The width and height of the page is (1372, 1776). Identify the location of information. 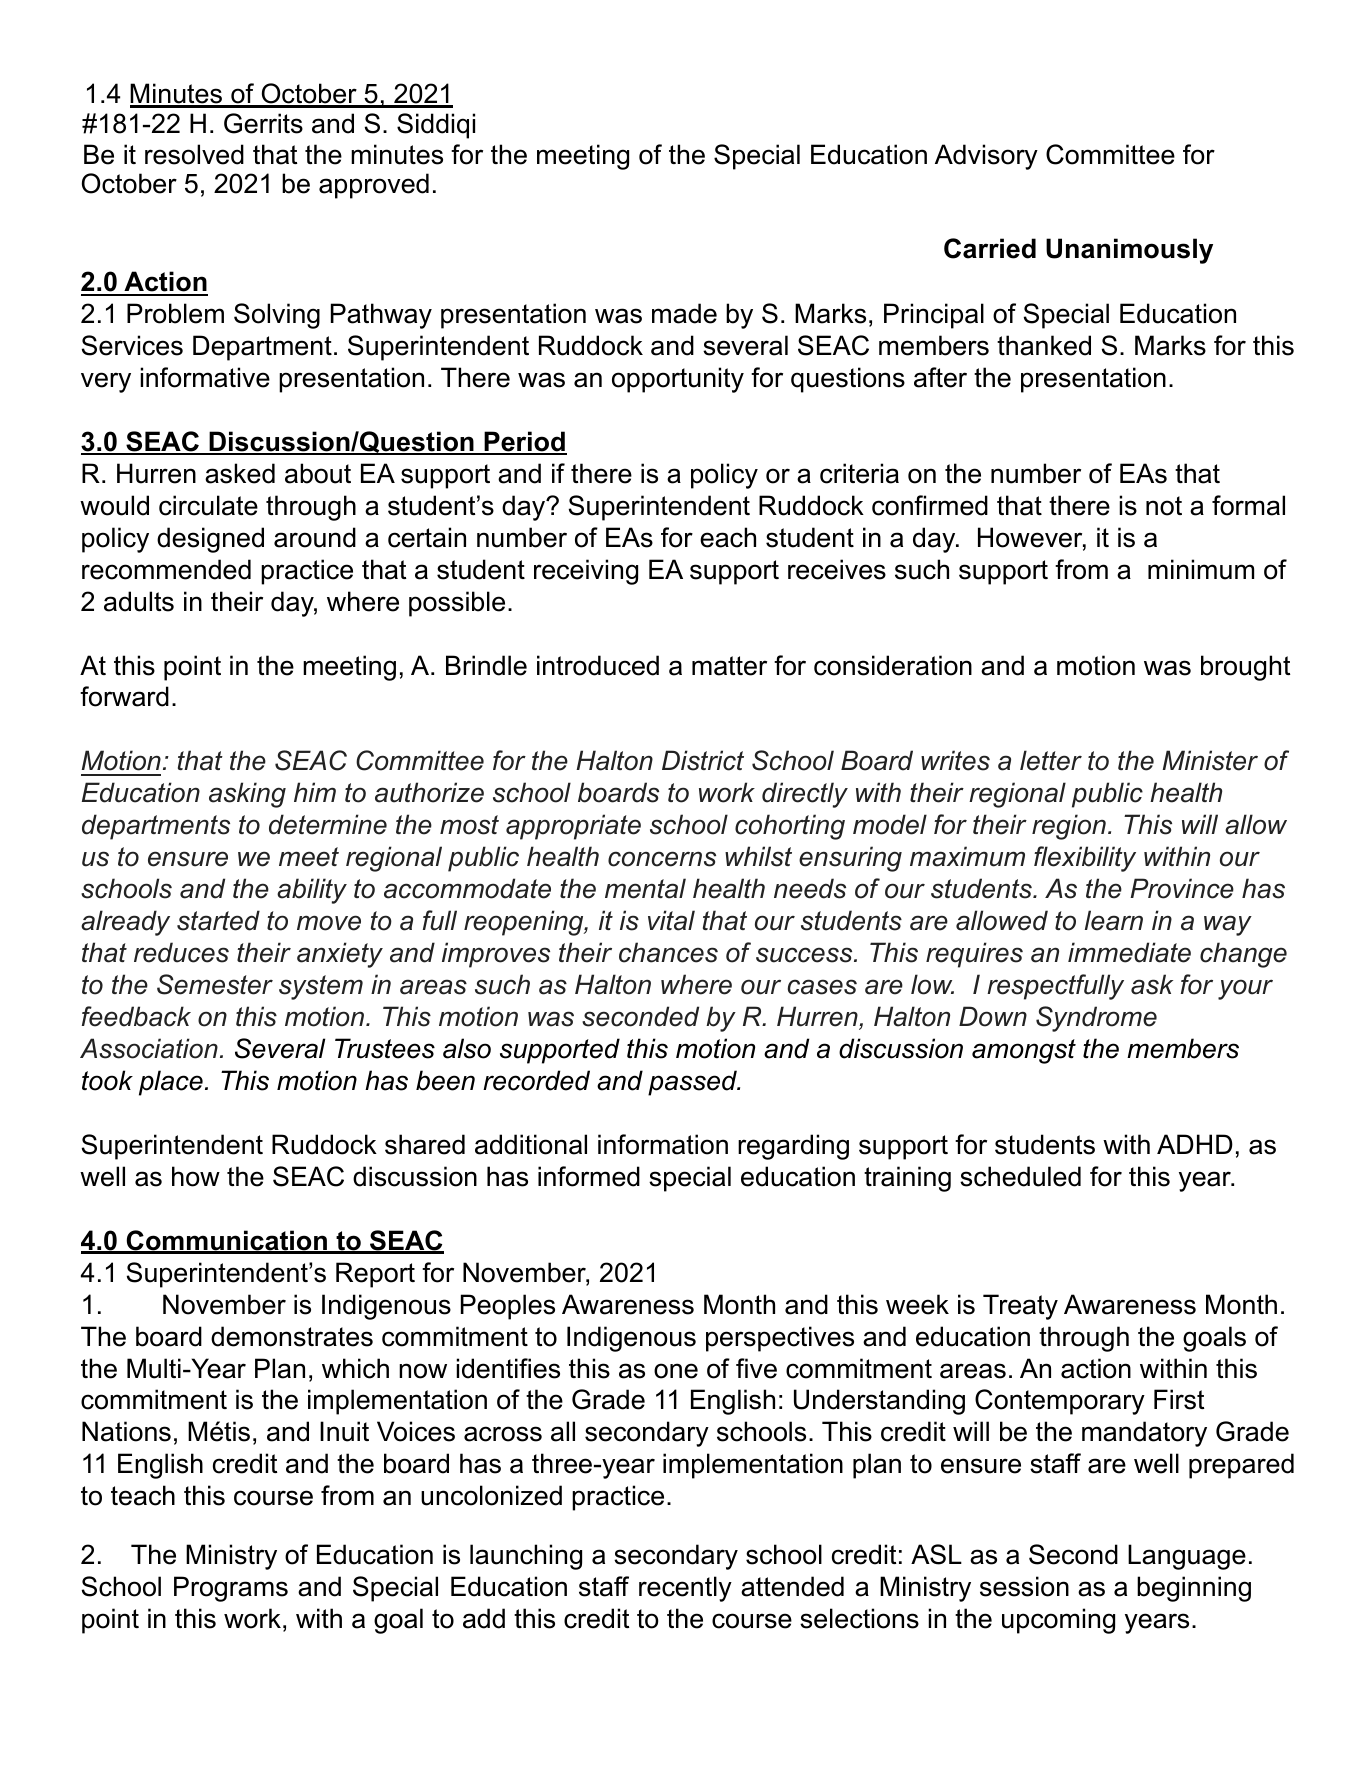
(663, 1144).
